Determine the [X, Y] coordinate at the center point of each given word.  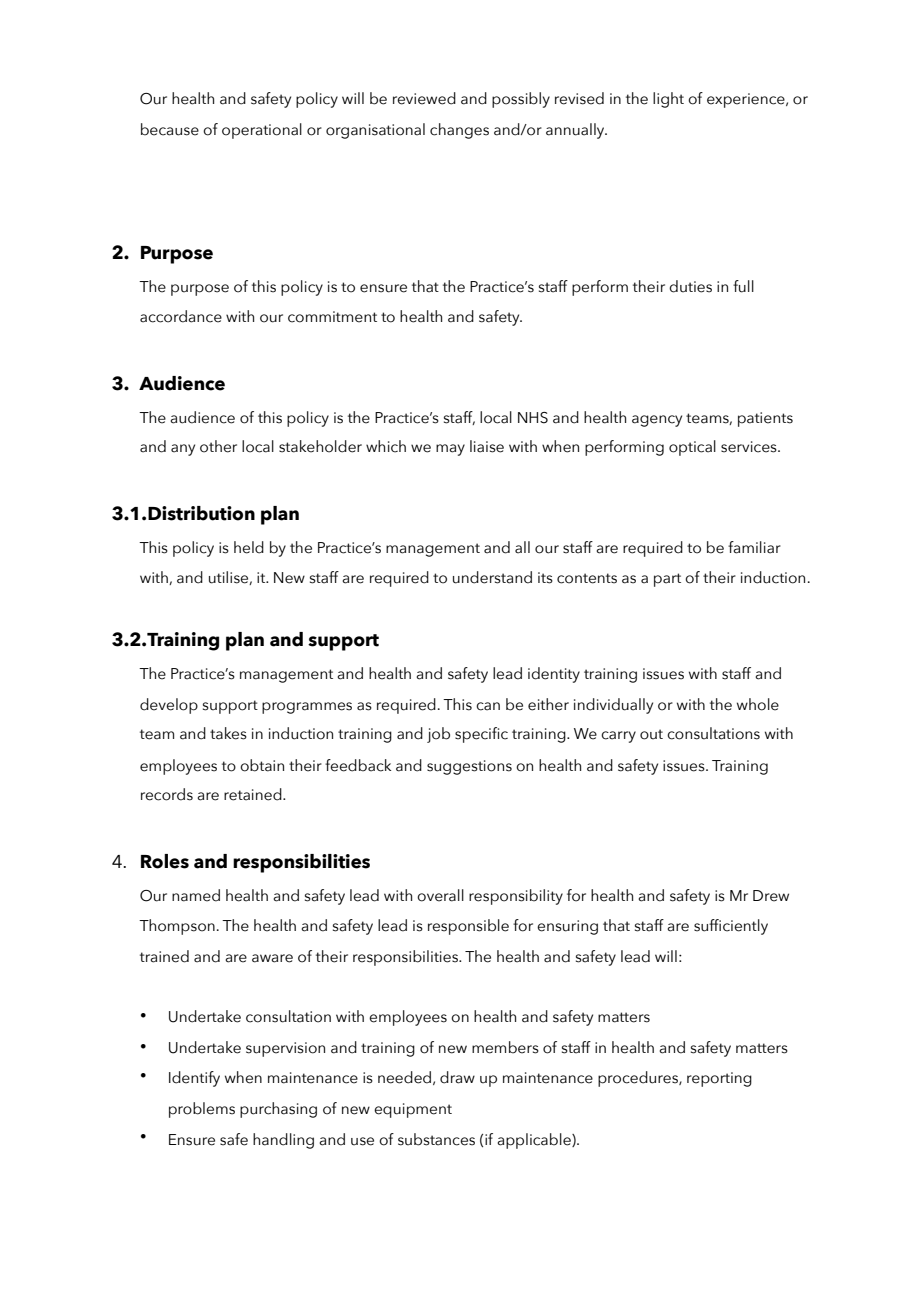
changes [459, 131]
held [249, 547]
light [668, 100]
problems [202, 1110]
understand [492, 577]
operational [262, 131]
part [667, 580]
